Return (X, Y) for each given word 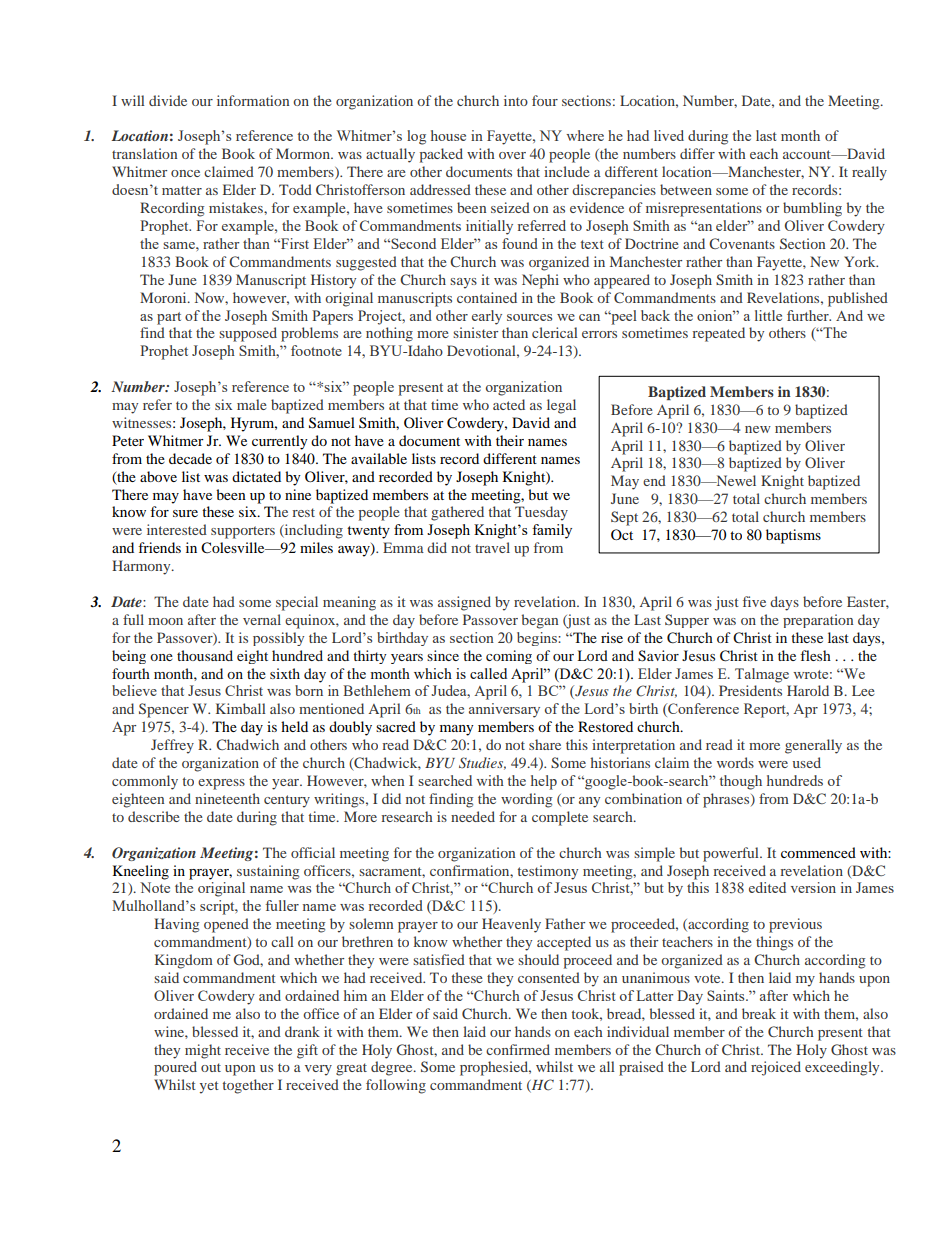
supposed (248, 334)
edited (767, 887)
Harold (808, 690)
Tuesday (541, 513)
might (203, 1051)
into (516, 100)
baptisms (793, 536)
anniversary (504, 710)
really (869, 173)
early (487, 317)
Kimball (241, 708)
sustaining (268, 872)
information (253, 100)
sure (185, 513)
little (768, 315)
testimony (548, 872)
